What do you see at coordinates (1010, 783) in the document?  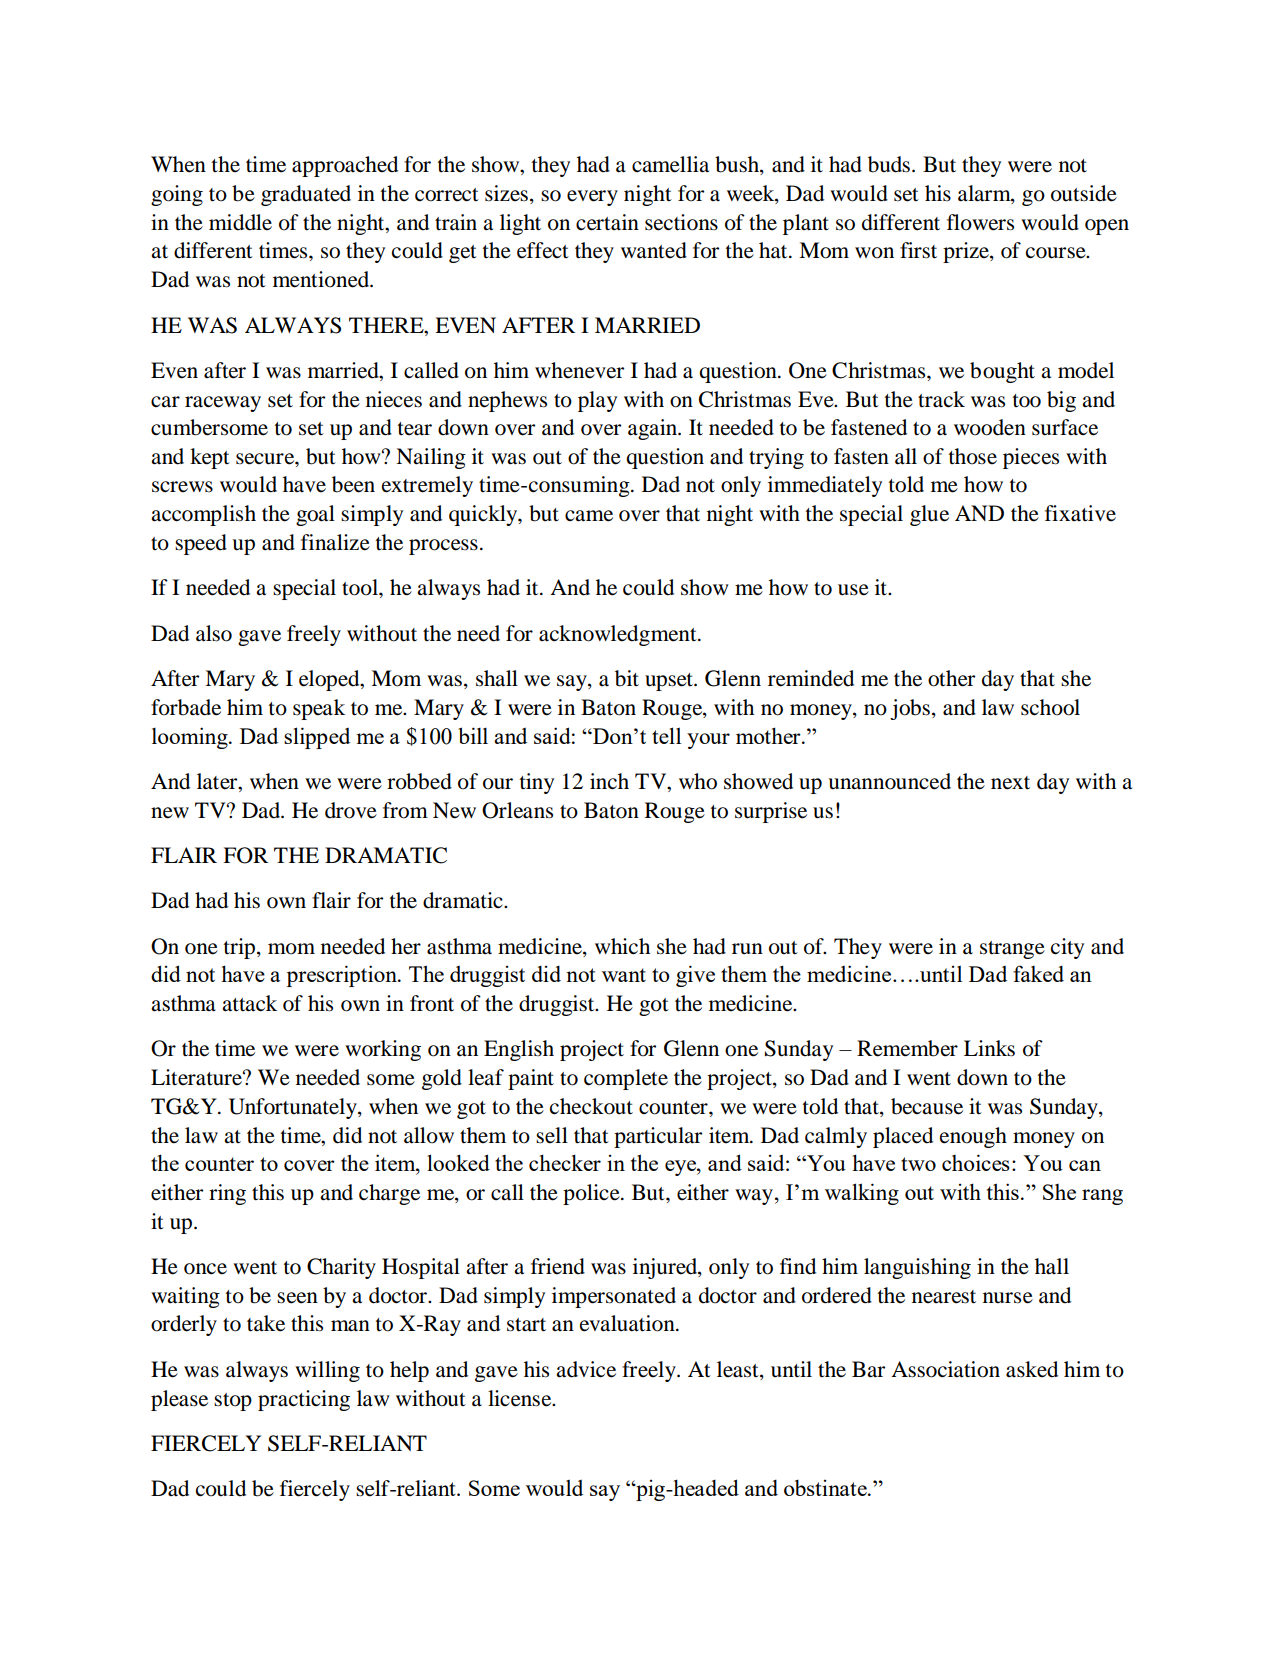 I see `next` at bounding box center [1010, 783].
